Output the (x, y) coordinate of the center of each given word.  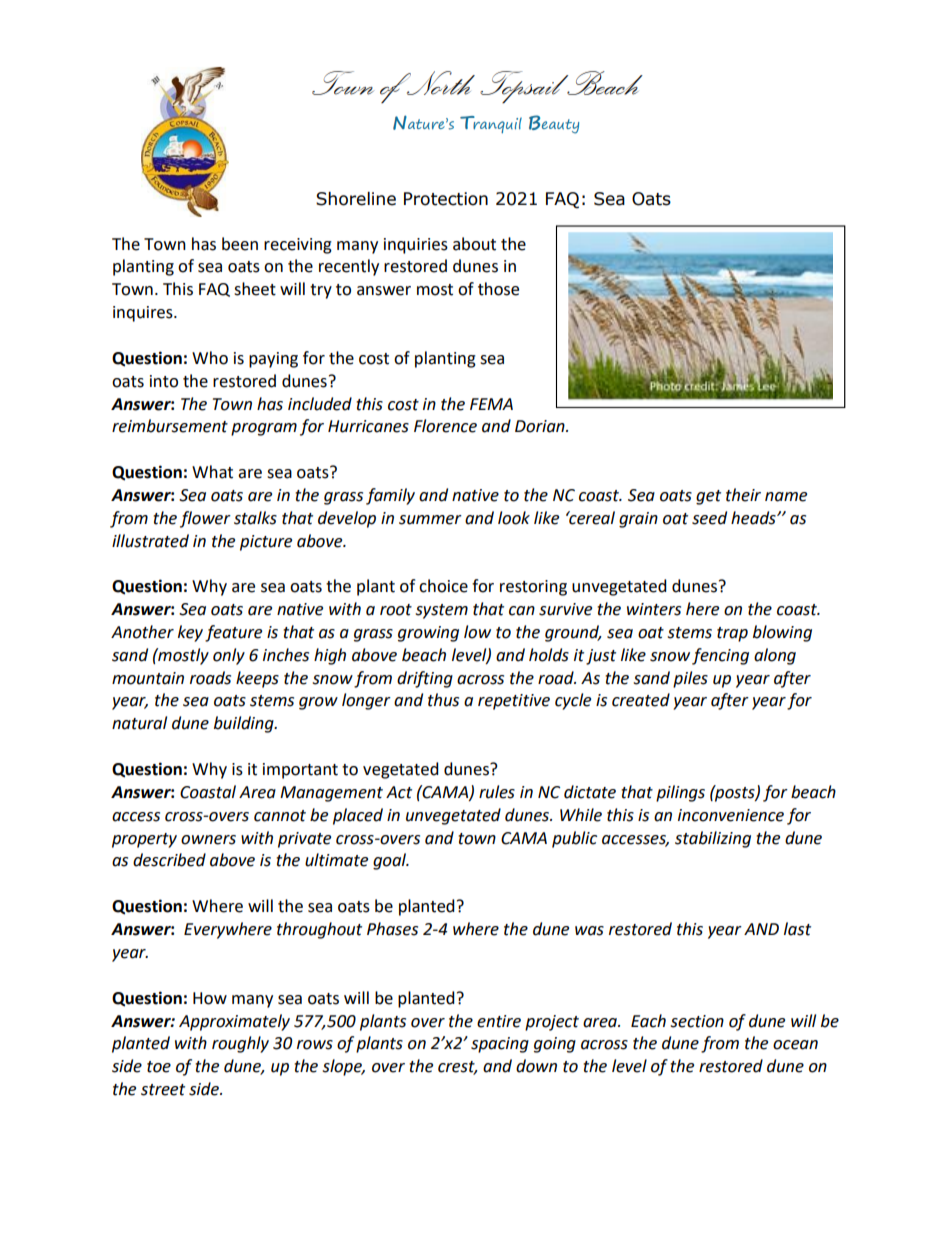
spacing (500, 1045)
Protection (446, 199)
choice (443, 586)
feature (233, 633)
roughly (240, 1044)
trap (732, 634)
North (440, 83)
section (697, 1021)
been (240, 244)
